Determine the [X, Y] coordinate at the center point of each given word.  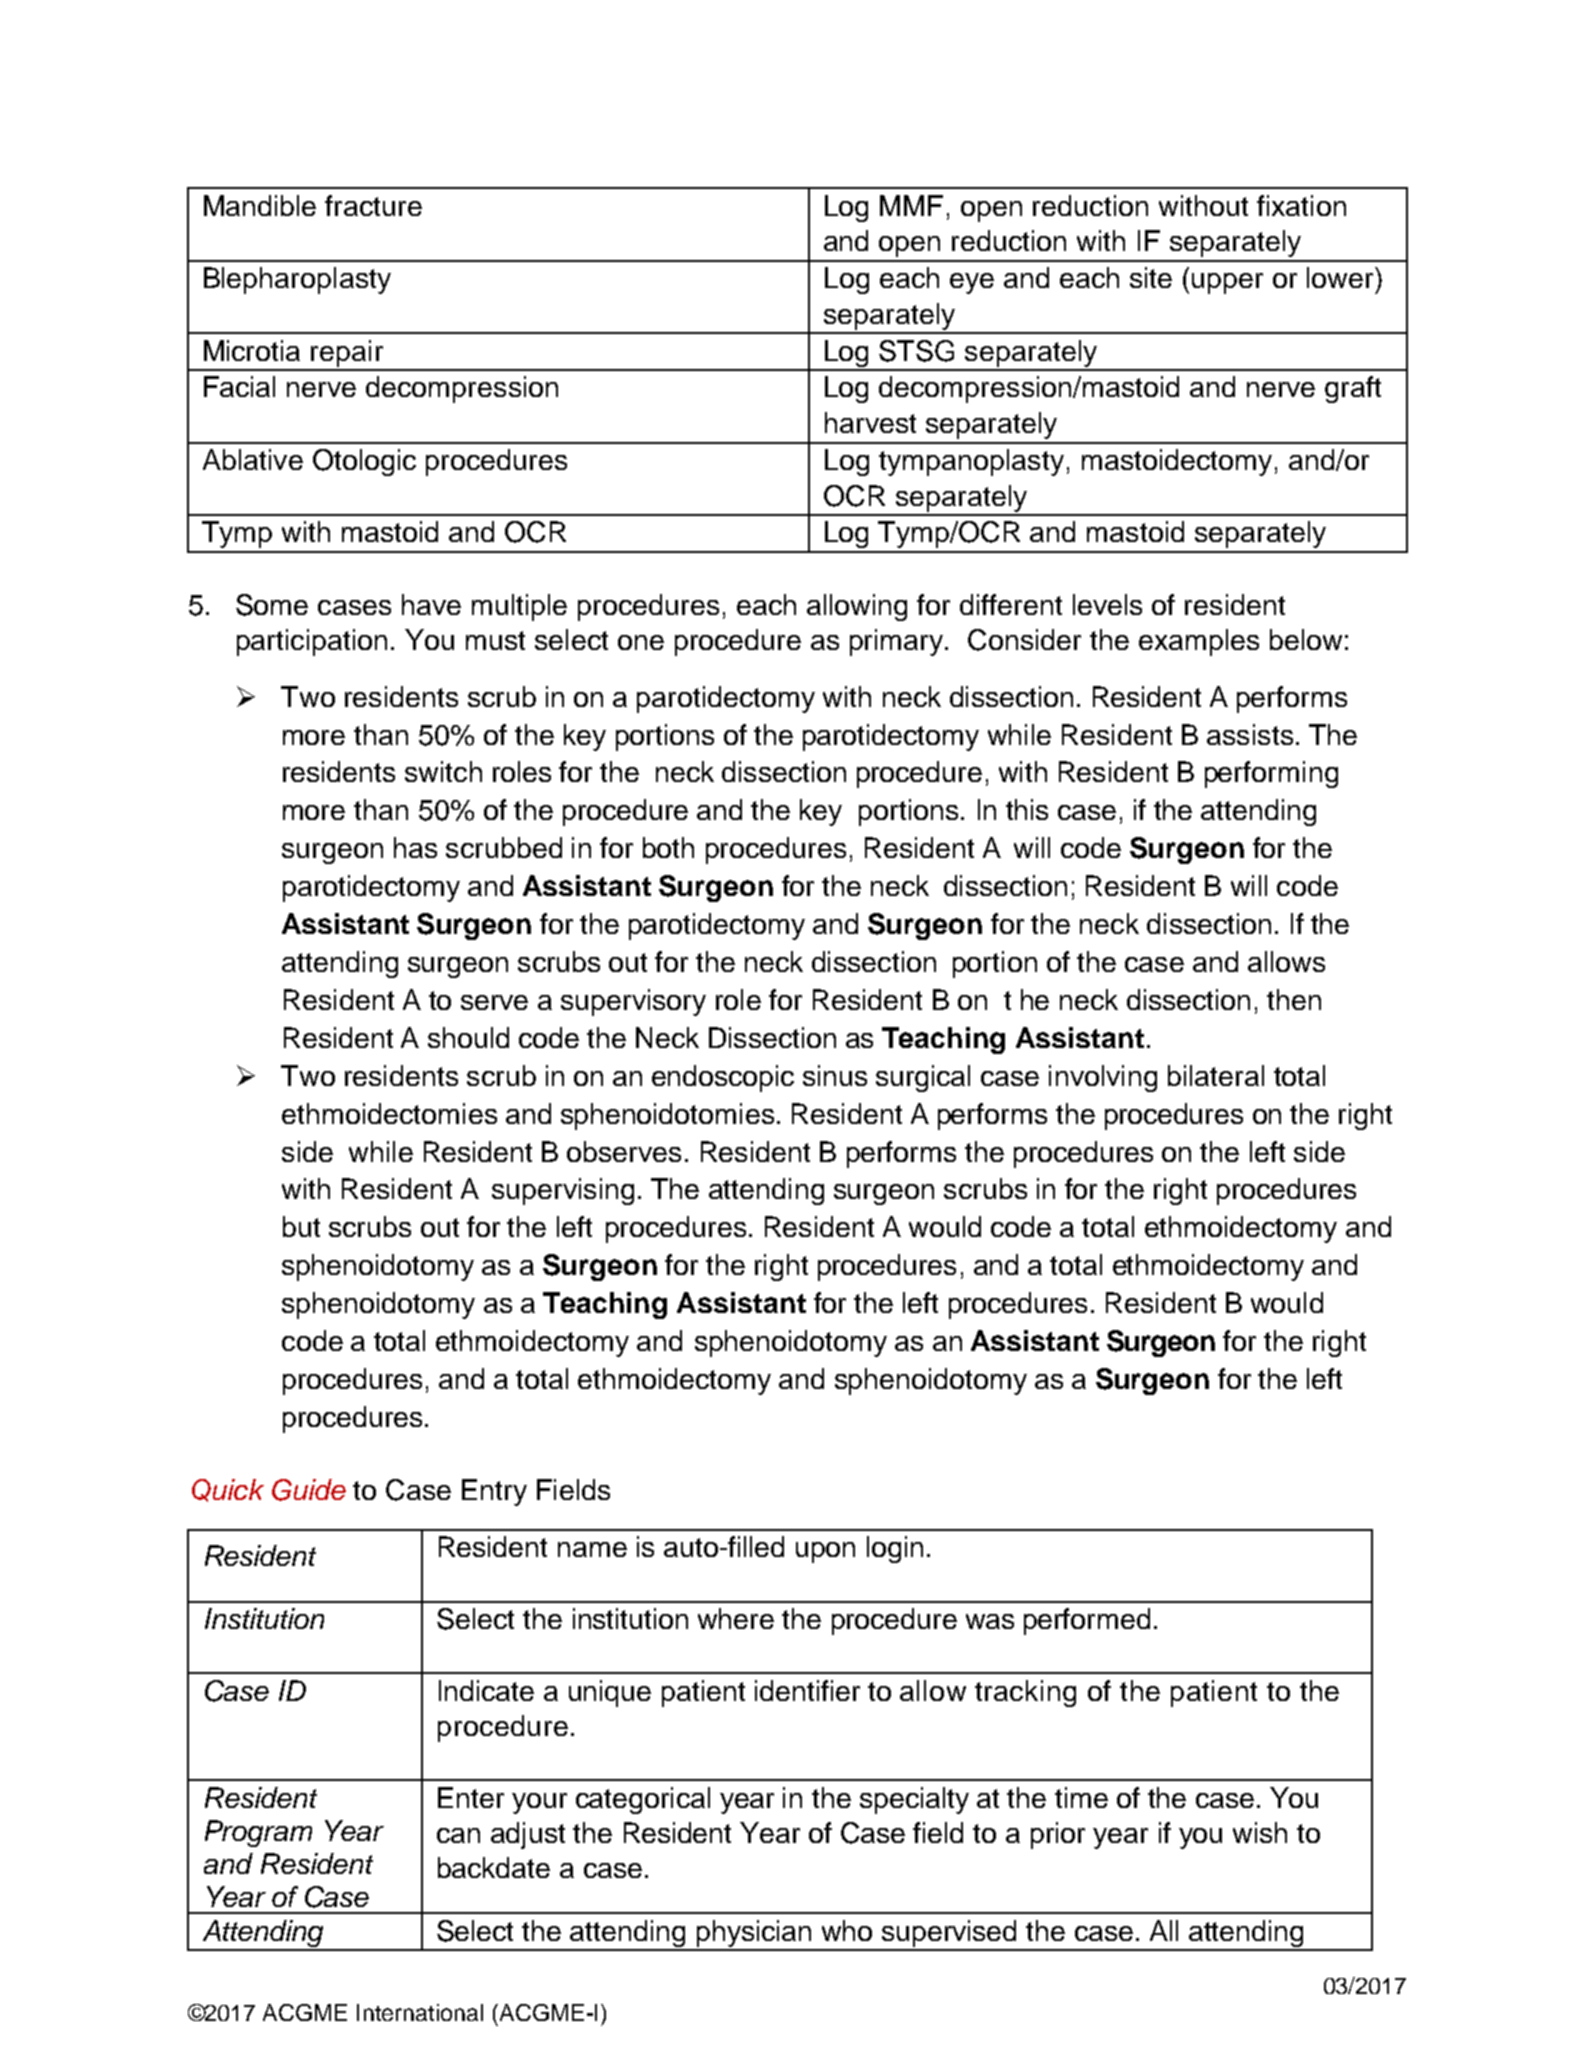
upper [1227, 283]
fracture [373, 205]
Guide [309, 1490]
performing [1271, 774]
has [415, 847]
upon [825, 1552]
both [668, 847]
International [420, 2012]
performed [1087, 1621]
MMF [911, 205]
